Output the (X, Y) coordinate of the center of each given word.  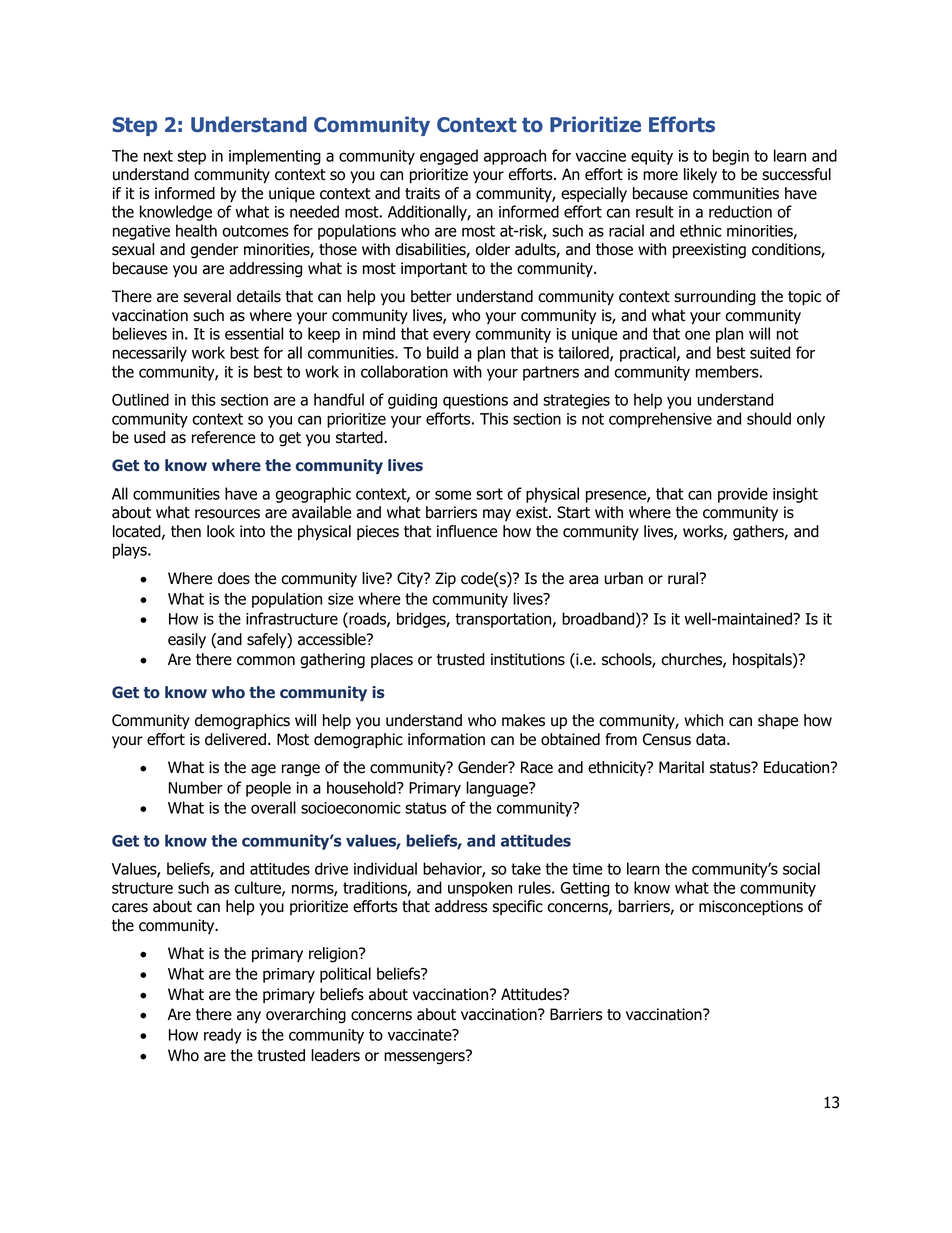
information (446, 739)
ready (223, 1036)
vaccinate (421, 1035)
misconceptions (751, 907)
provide (743, 495)
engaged (449, 157)
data (712, 739)
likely (700, 175)
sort (489, 494)
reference (223, 437)
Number (196, 787)
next (158, 156)
